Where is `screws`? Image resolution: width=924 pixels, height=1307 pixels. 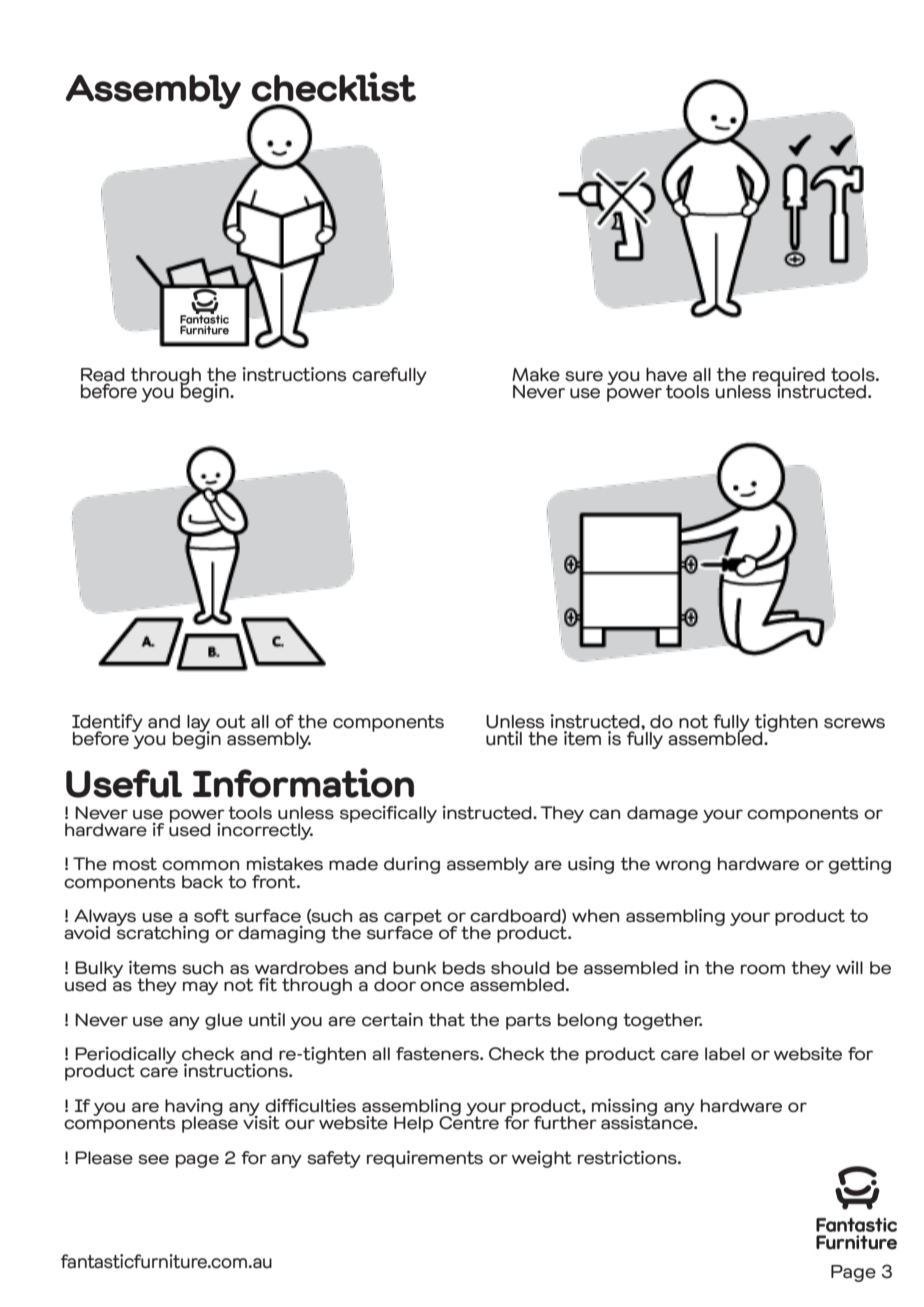 screws is located at coordinates (854, 723).
